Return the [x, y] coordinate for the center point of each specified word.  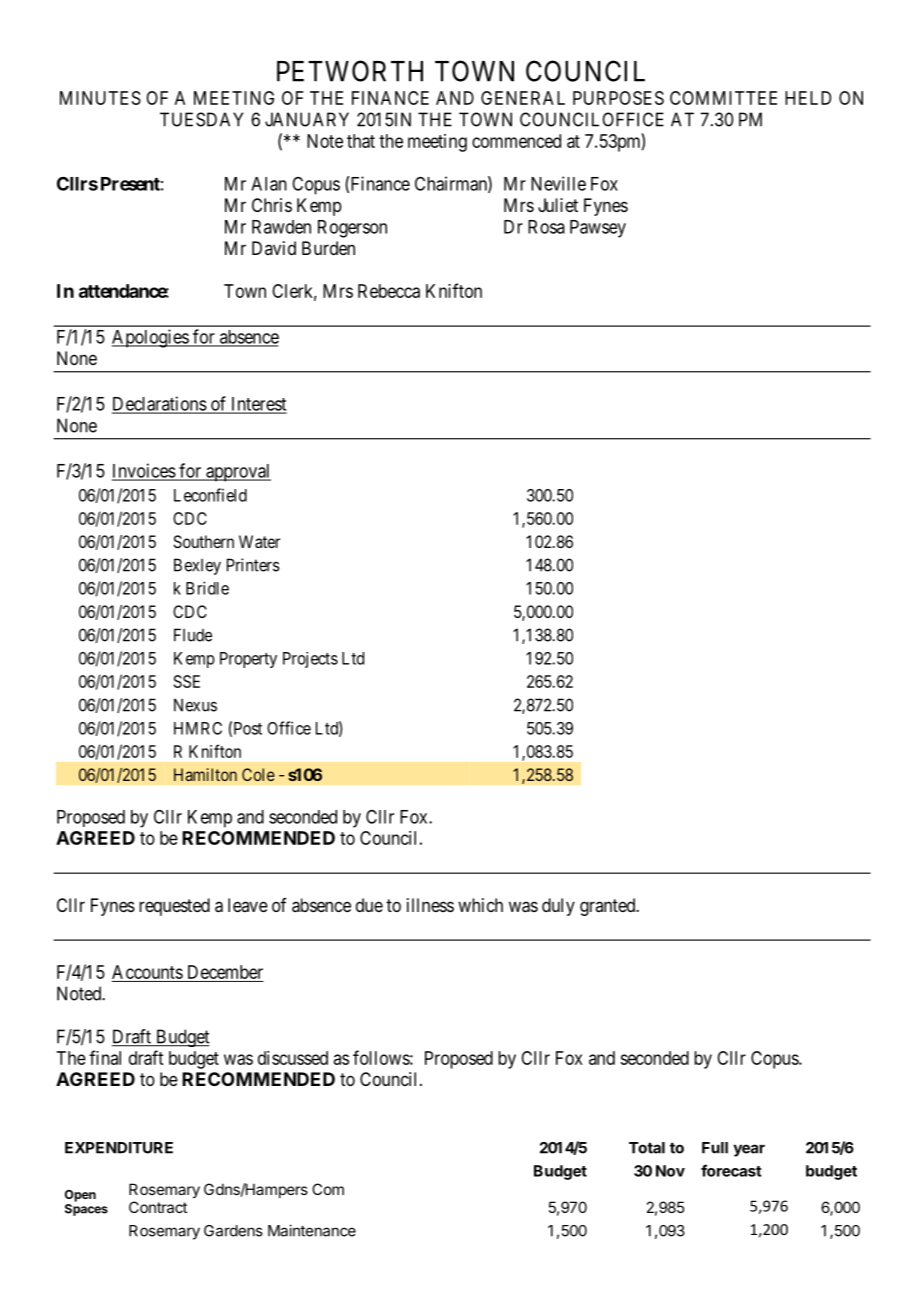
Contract [158, 1207]
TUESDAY [201, 119]
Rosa [546, 227]
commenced [516, 141]
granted [609, 907]
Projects [310, 660]
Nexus [195, 705]
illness [430, 905]
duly [558, 907]
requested [174, 907]
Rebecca [389, 291]
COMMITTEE [723, 98]
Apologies [151, 338]
